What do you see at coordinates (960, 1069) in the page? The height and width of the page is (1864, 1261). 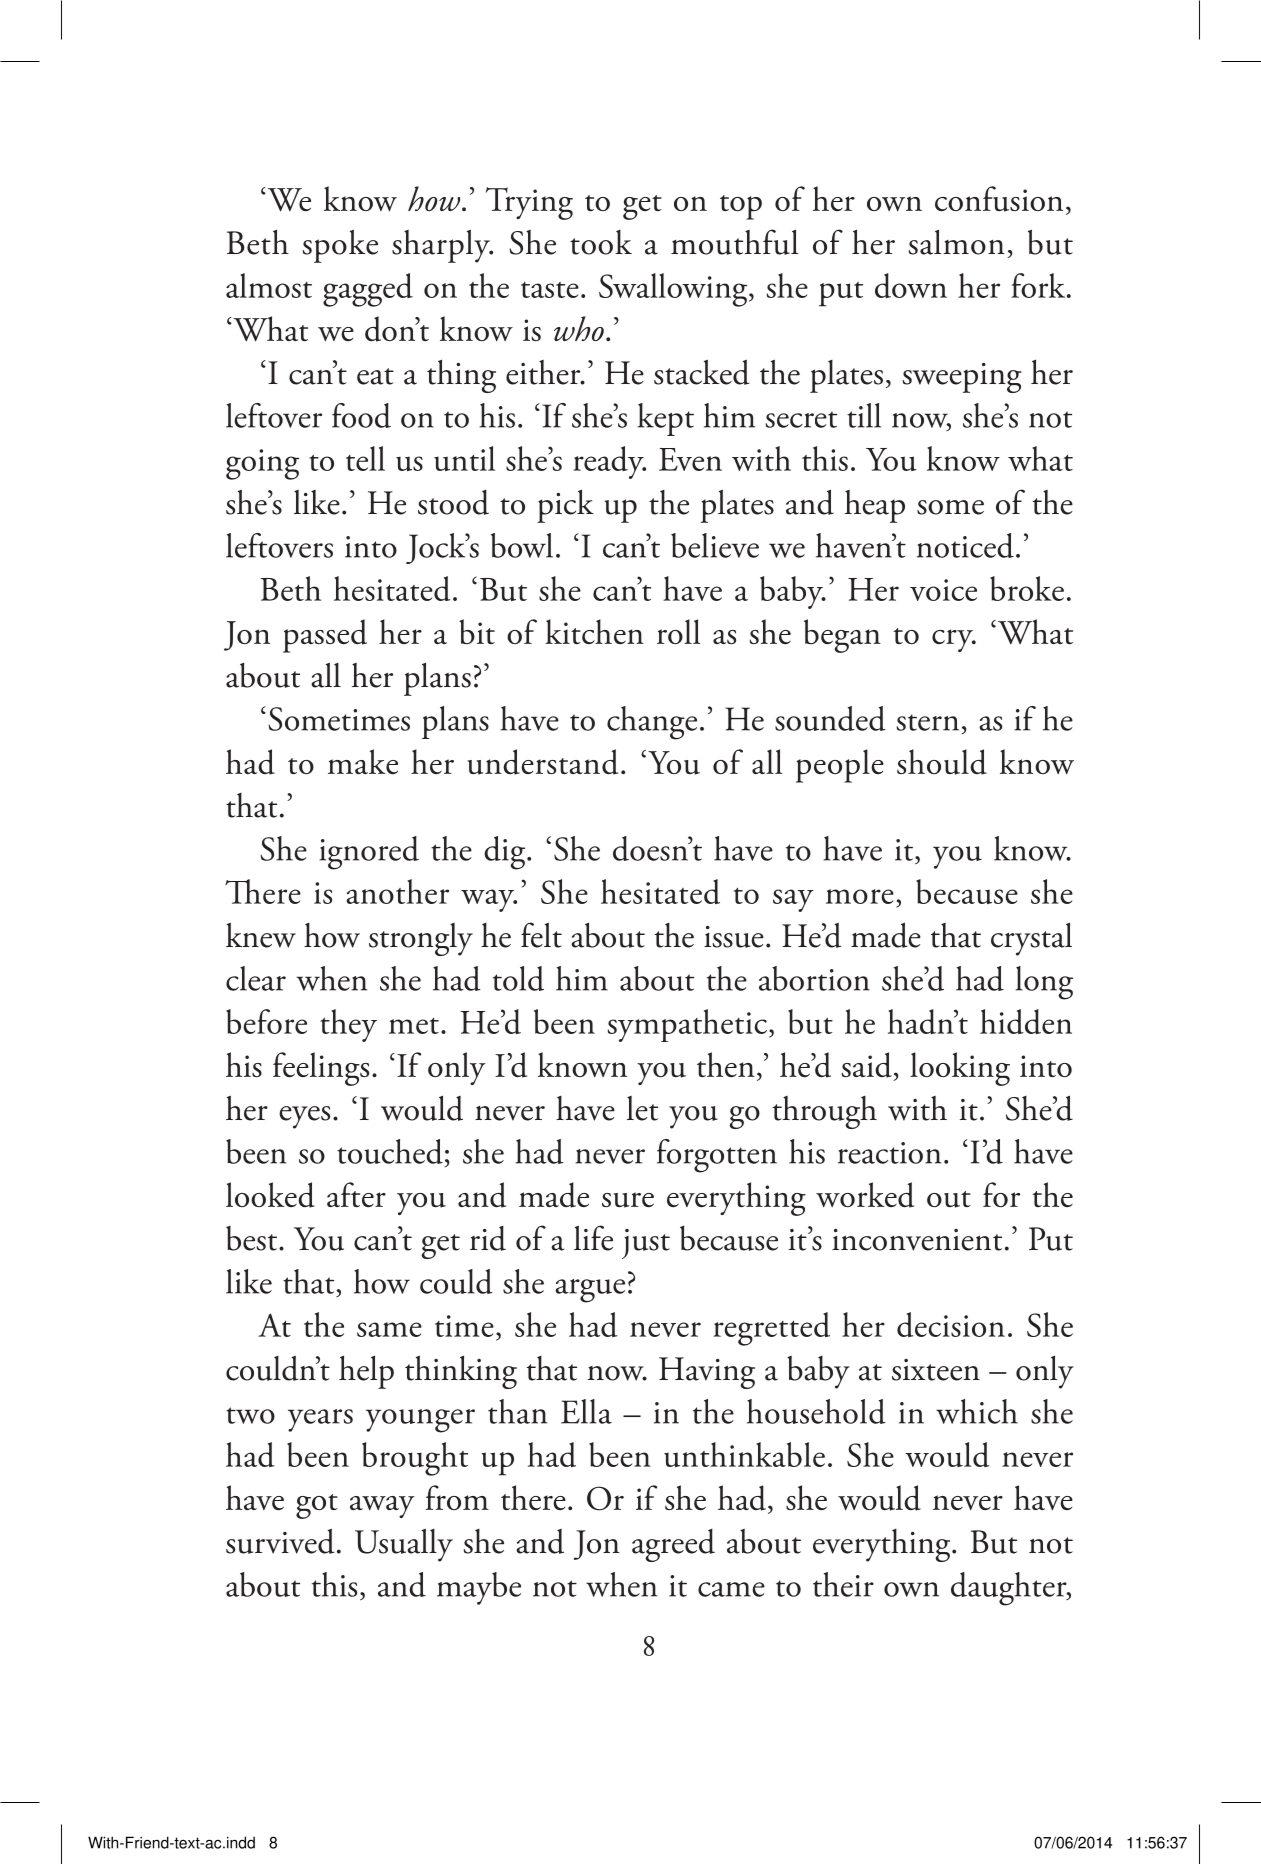 I see `looking` at bounding box center [960, 1069].
